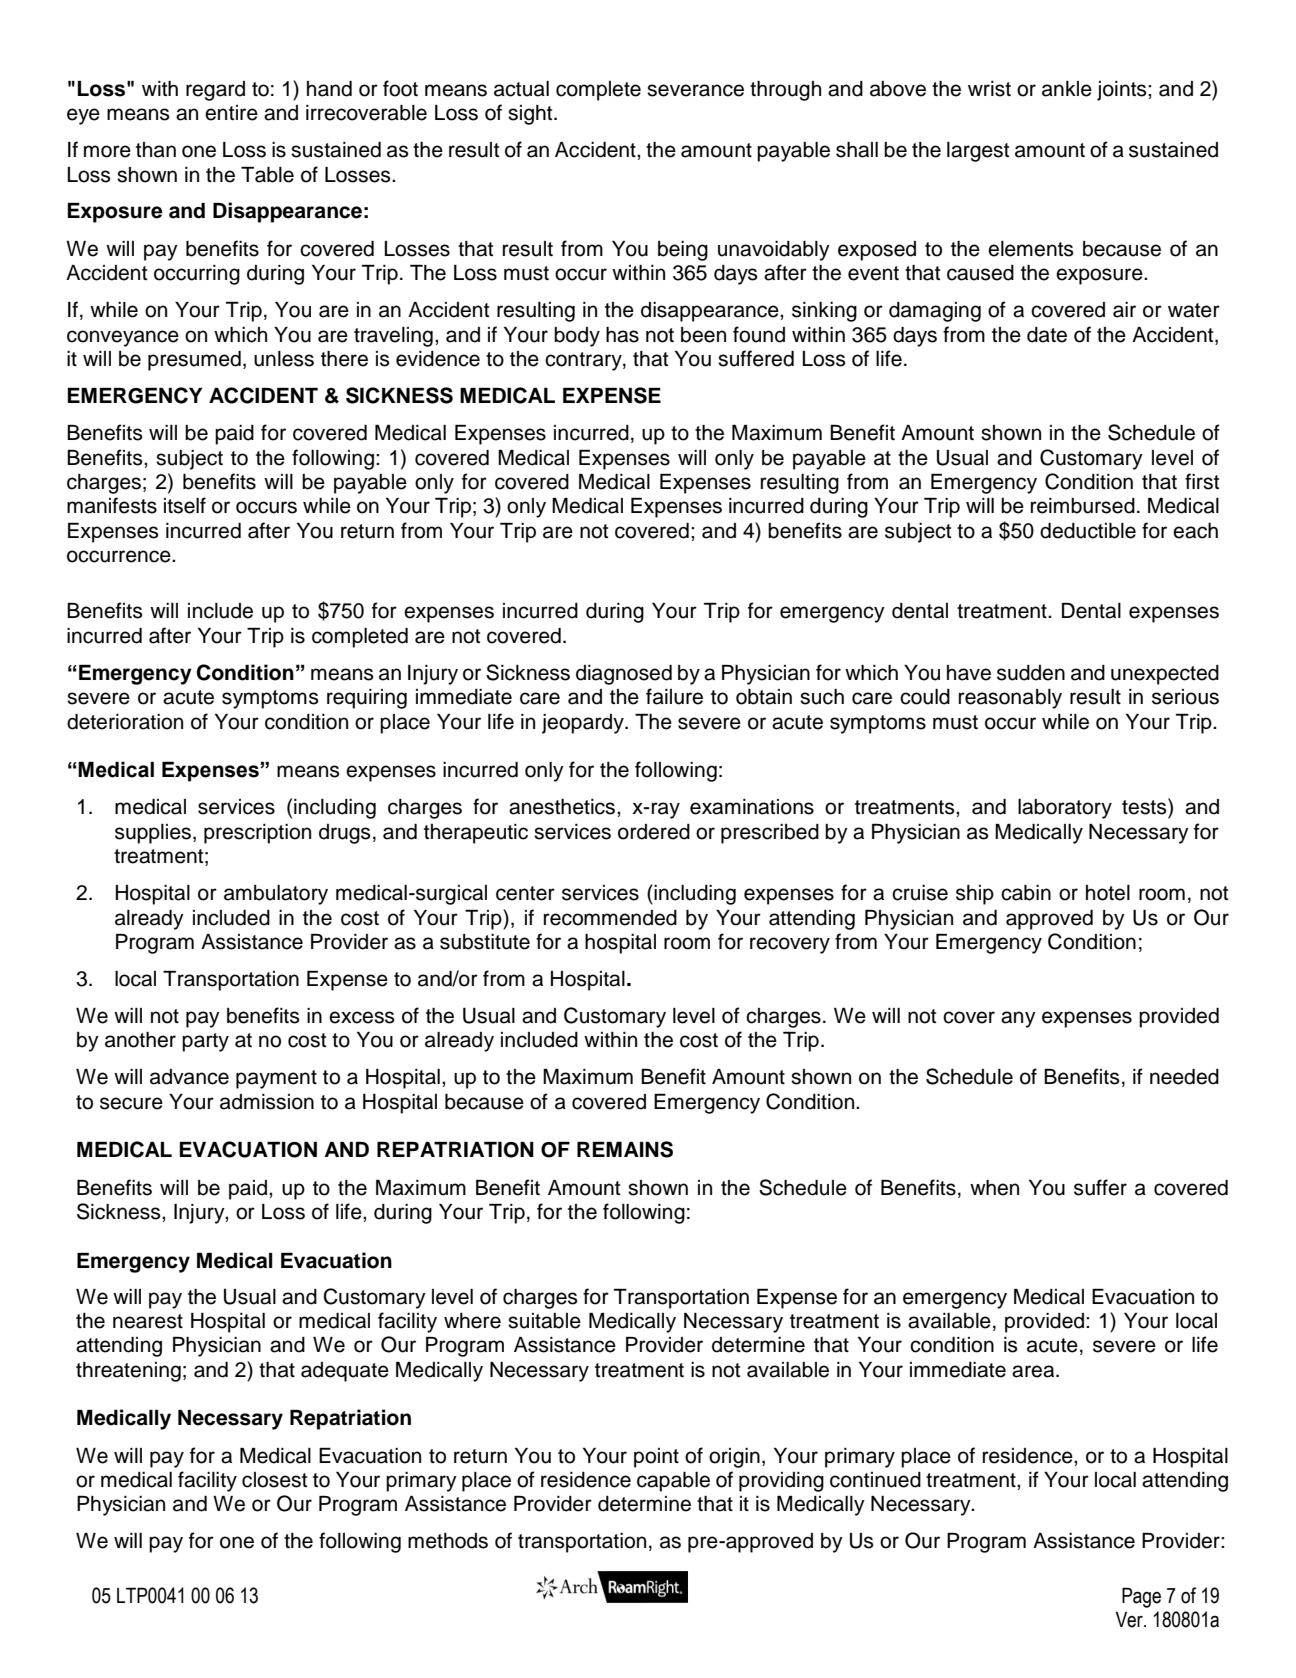 This image has height=1678, width=1296. I want to click on closest, so click(274, 1480).
